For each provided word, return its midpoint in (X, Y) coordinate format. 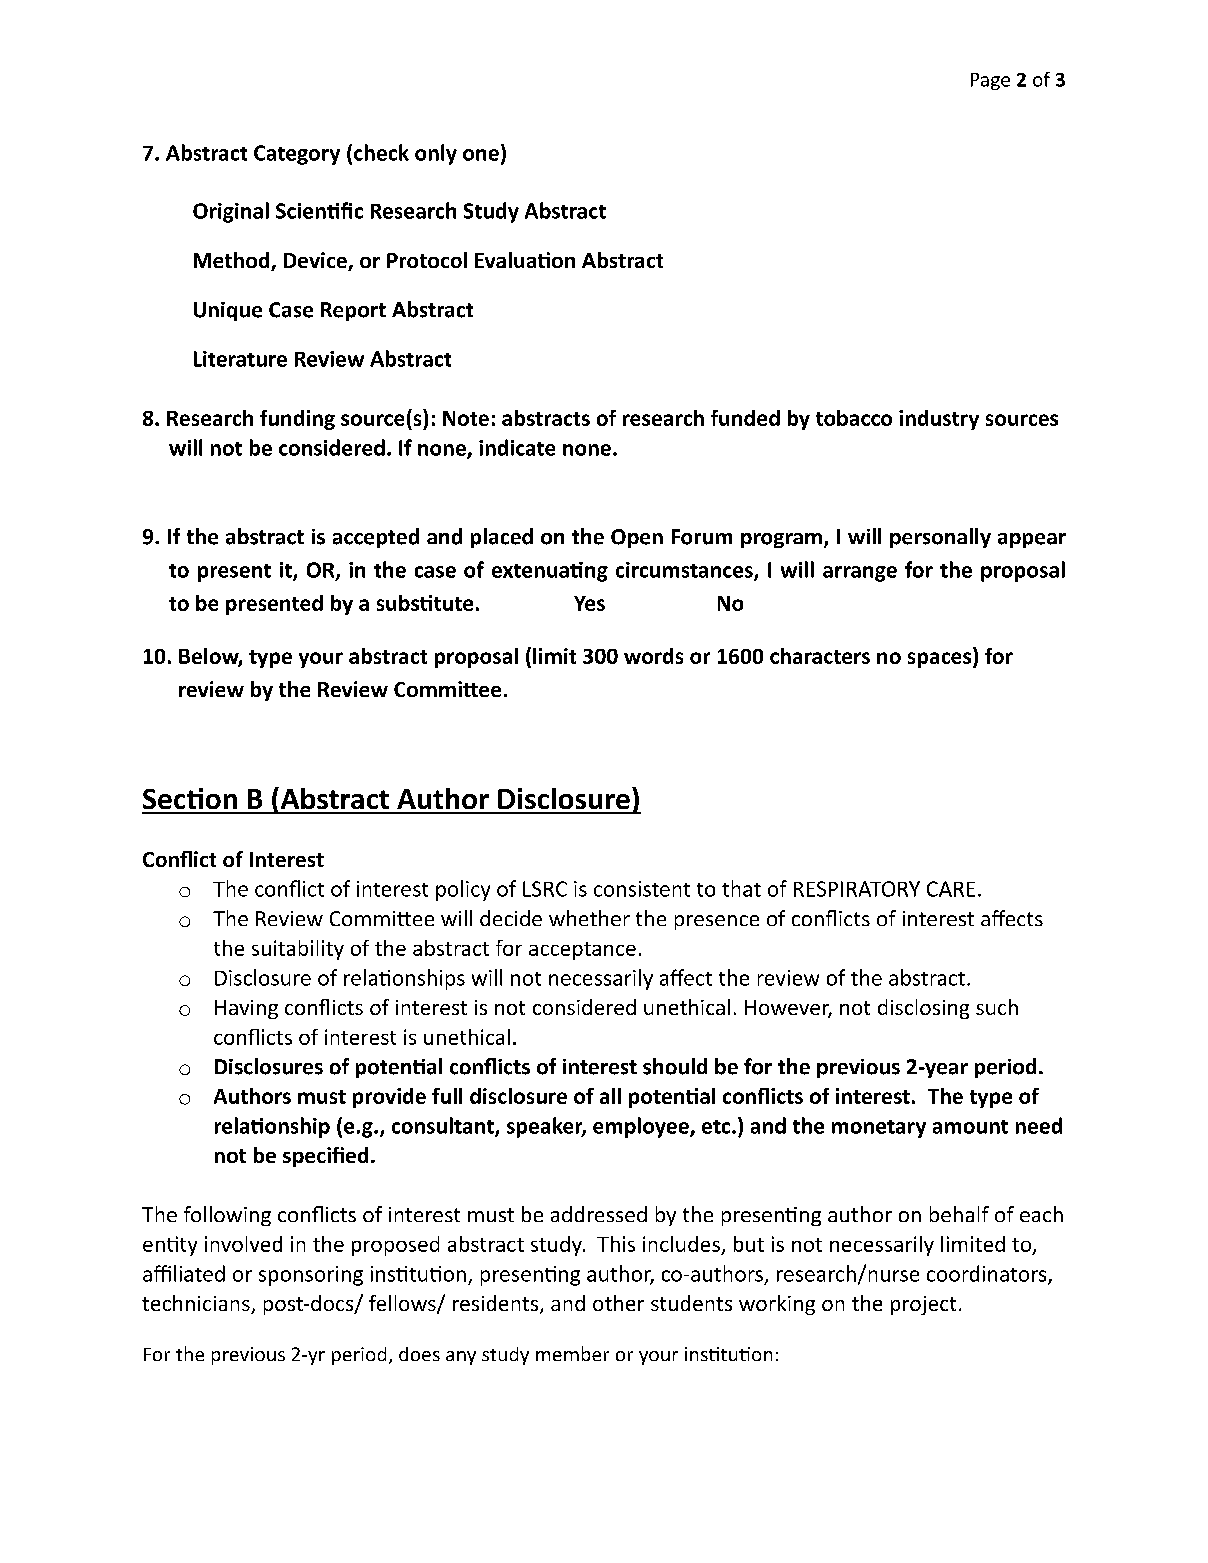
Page (990, 81)
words (653, 656)
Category (297, 155)
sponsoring (311, 1276)
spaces (941, 660)
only (436, 154)
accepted (376, 538)
